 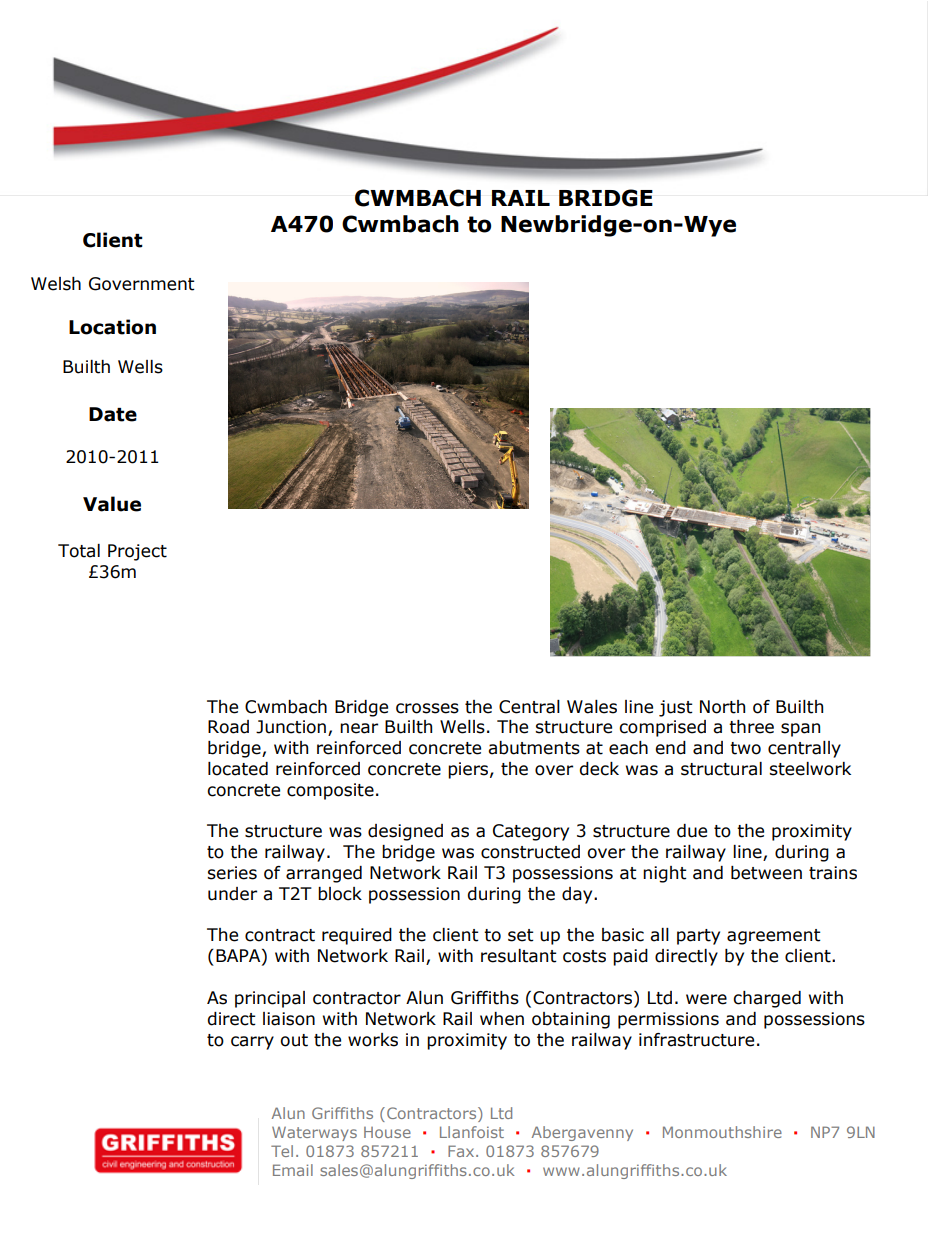 What do you see at coordinates (56, 284) in the screenshot?
I see `Welsh` at bounding box center [56, 284].
